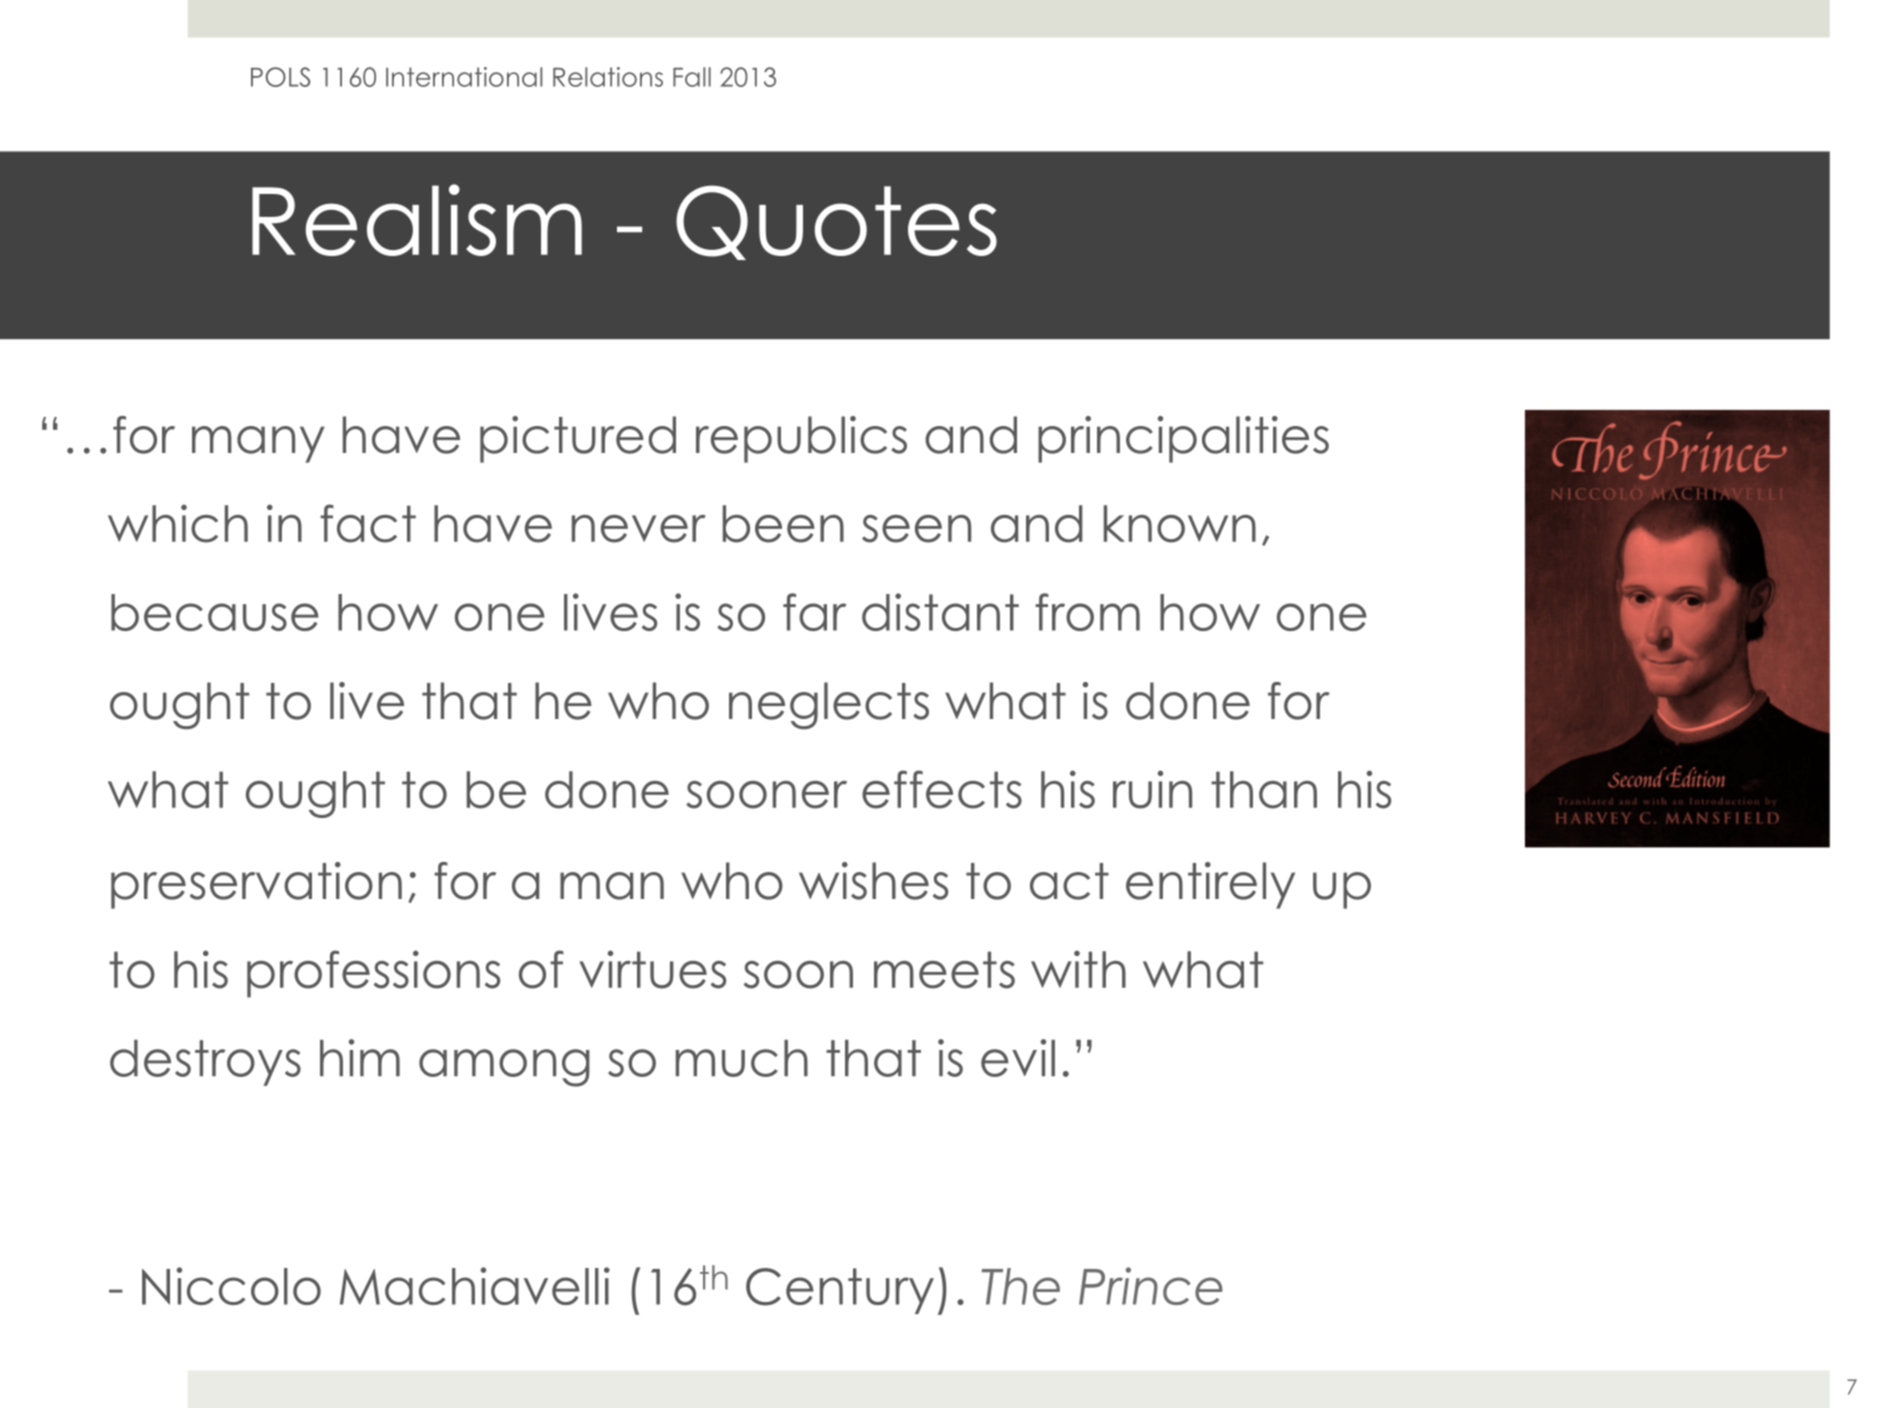  What do you see at coordinates (836, 222) in the screenshot?
I see `Quotes` at bounding box center [836, 222].
